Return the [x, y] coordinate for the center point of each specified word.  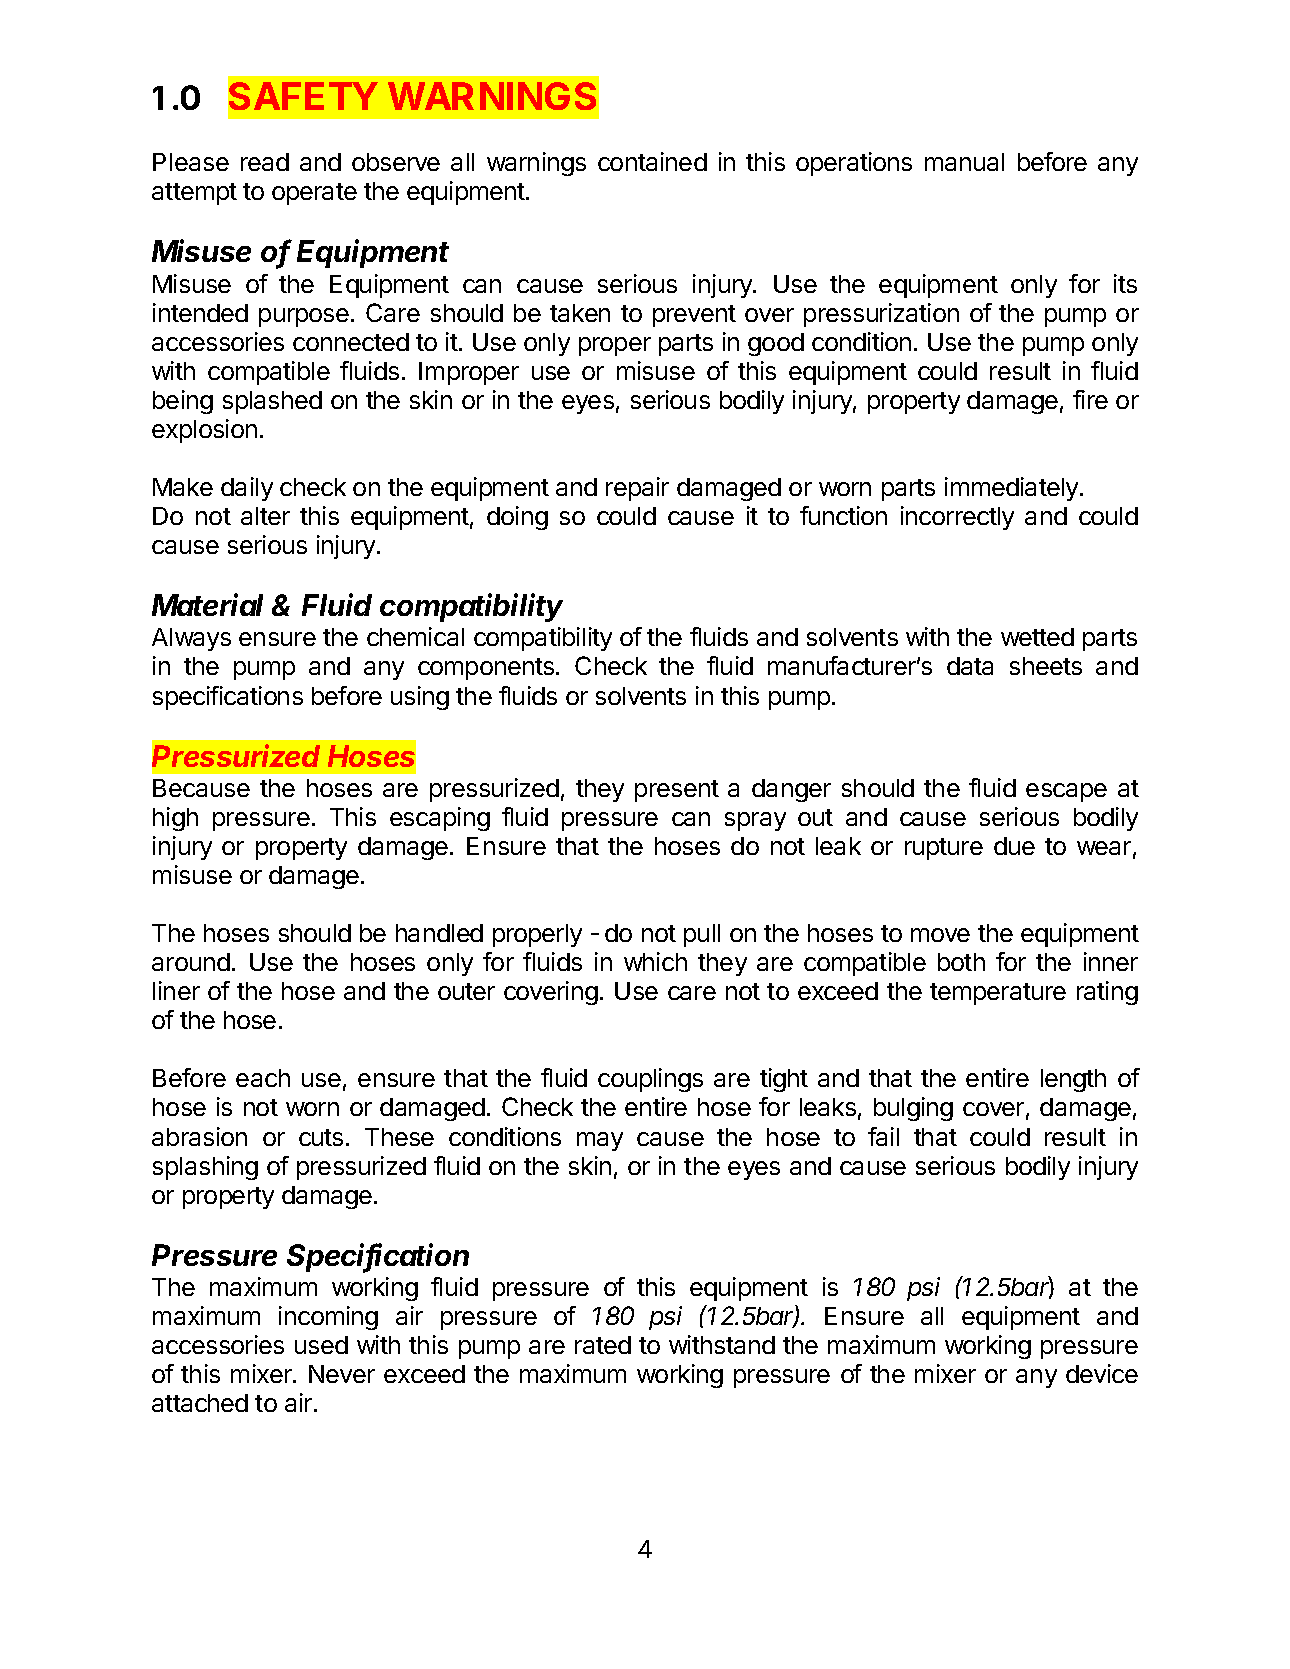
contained [652, 161]
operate [314, 194]
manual [964, 162]
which [655, 961]
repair [637, 489]
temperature [998, 994]
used [321, 1345]
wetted [1037, 637]
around [191, 962]
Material [207, 604]
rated [603, 1345]
